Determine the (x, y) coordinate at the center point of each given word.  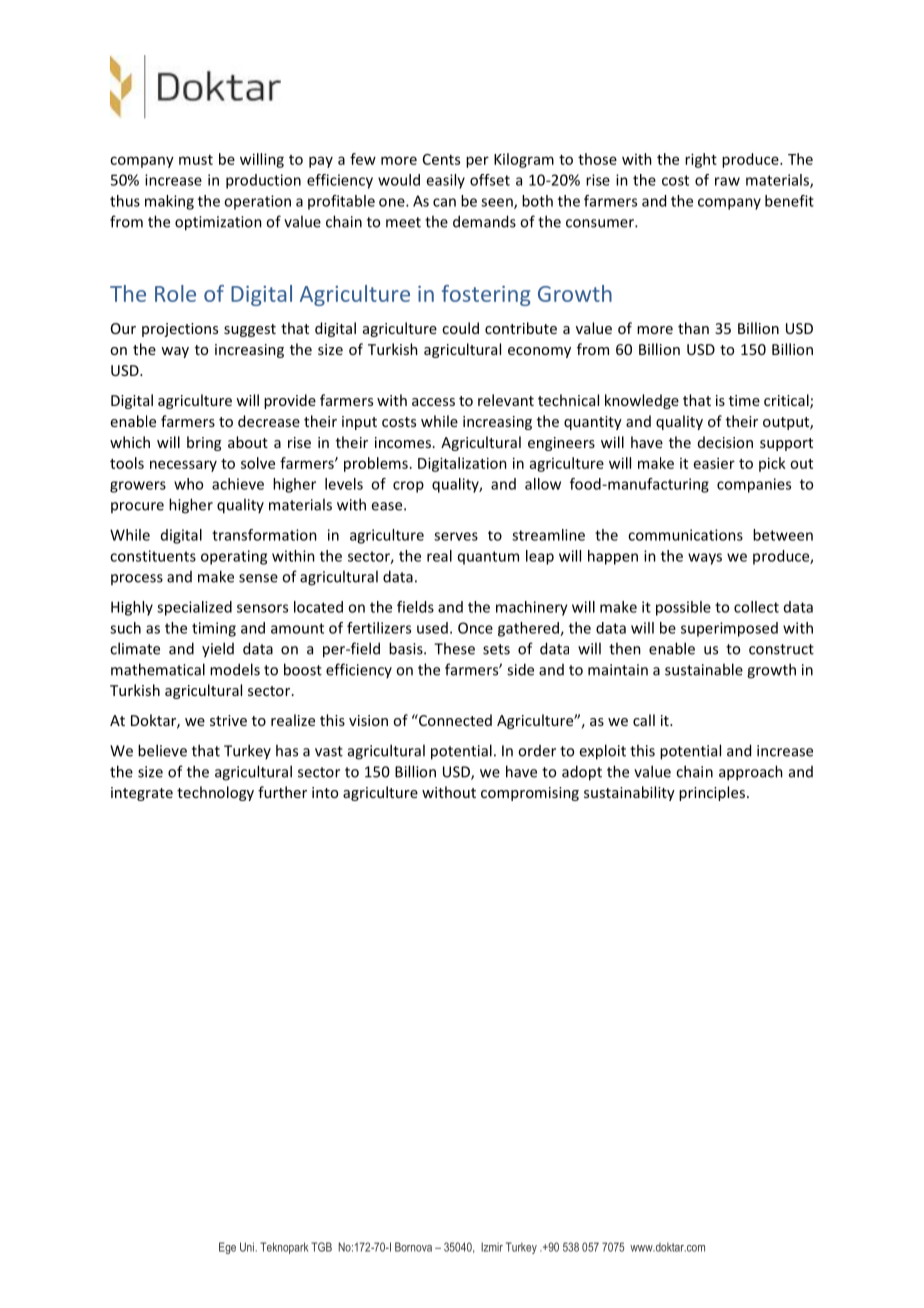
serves (456, 536)
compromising (530, 794)
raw (727, 181)
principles (712, 793)
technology (215, 793)
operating (234, 557)
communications (685, 535)
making (169, 202)
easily (445, 181)
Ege (227, 1248)
